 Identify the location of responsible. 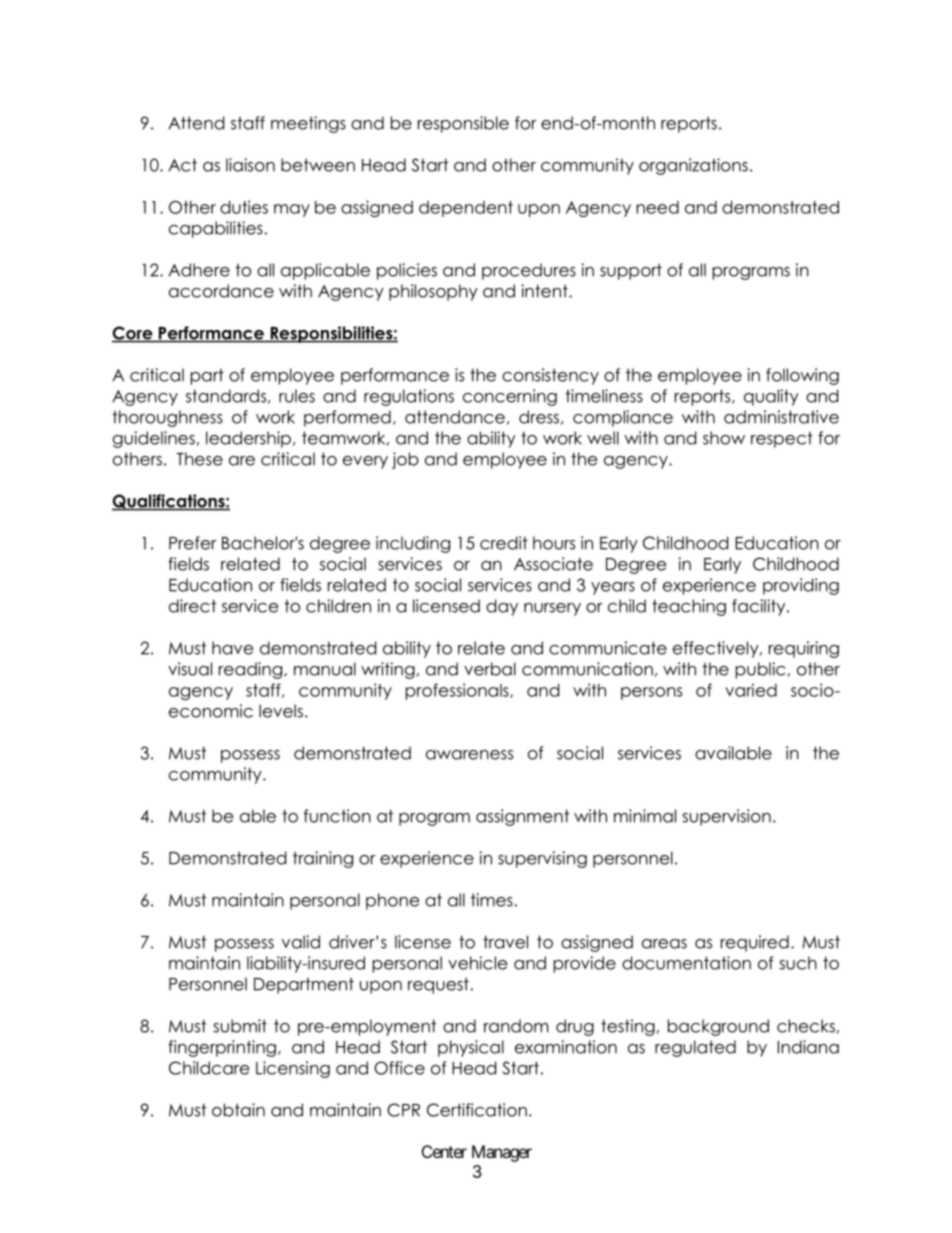
(463, 124).
